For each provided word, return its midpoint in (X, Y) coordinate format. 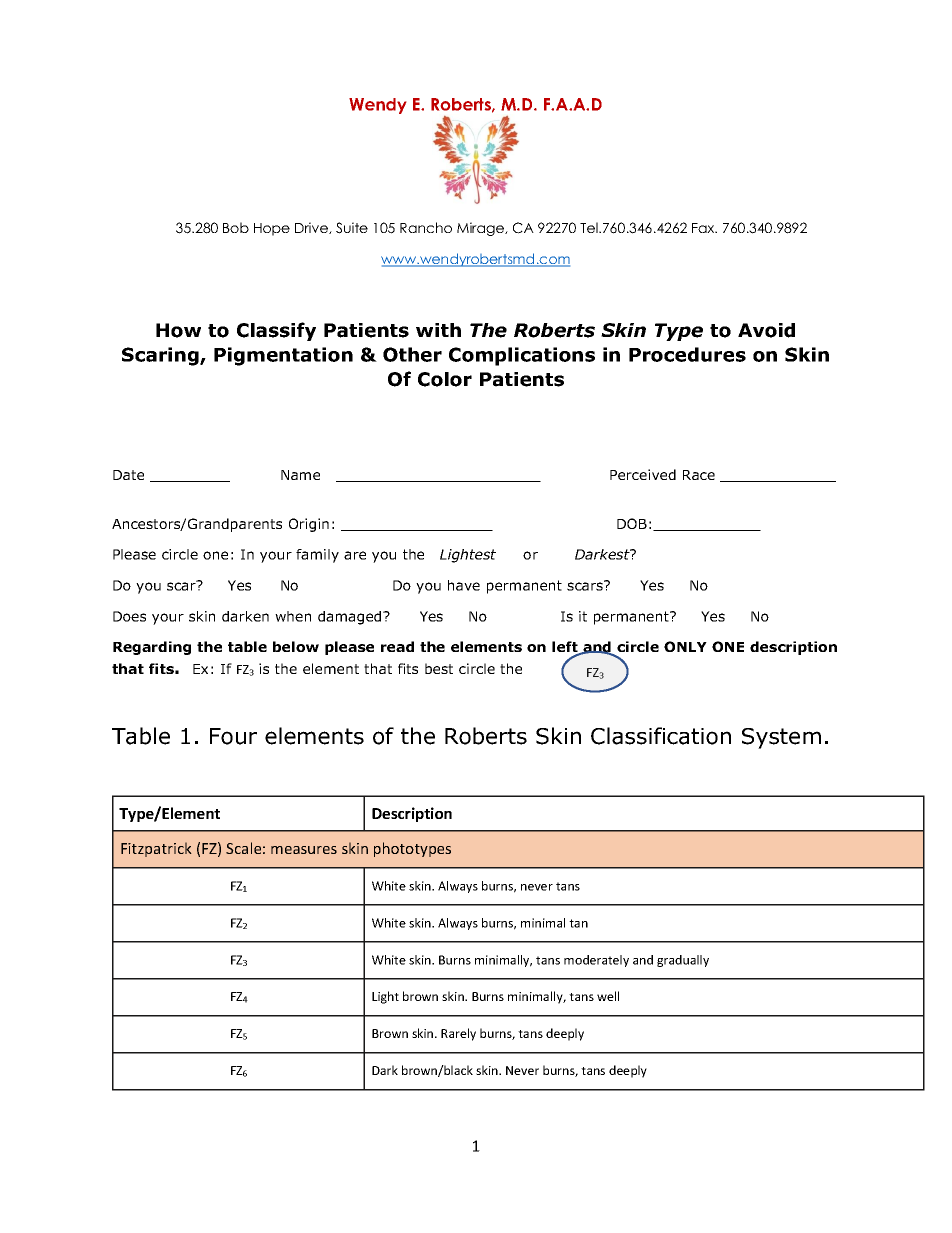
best (439, 668)
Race (699, 475)
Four (233, 736)
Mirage (481, 229)
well (608, 996)
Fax (704, 228)
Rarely (458, 1034)
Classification (661, 736)
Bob (236, 227)
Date (128, 475)
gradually (683, 961)
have (464, 585)
